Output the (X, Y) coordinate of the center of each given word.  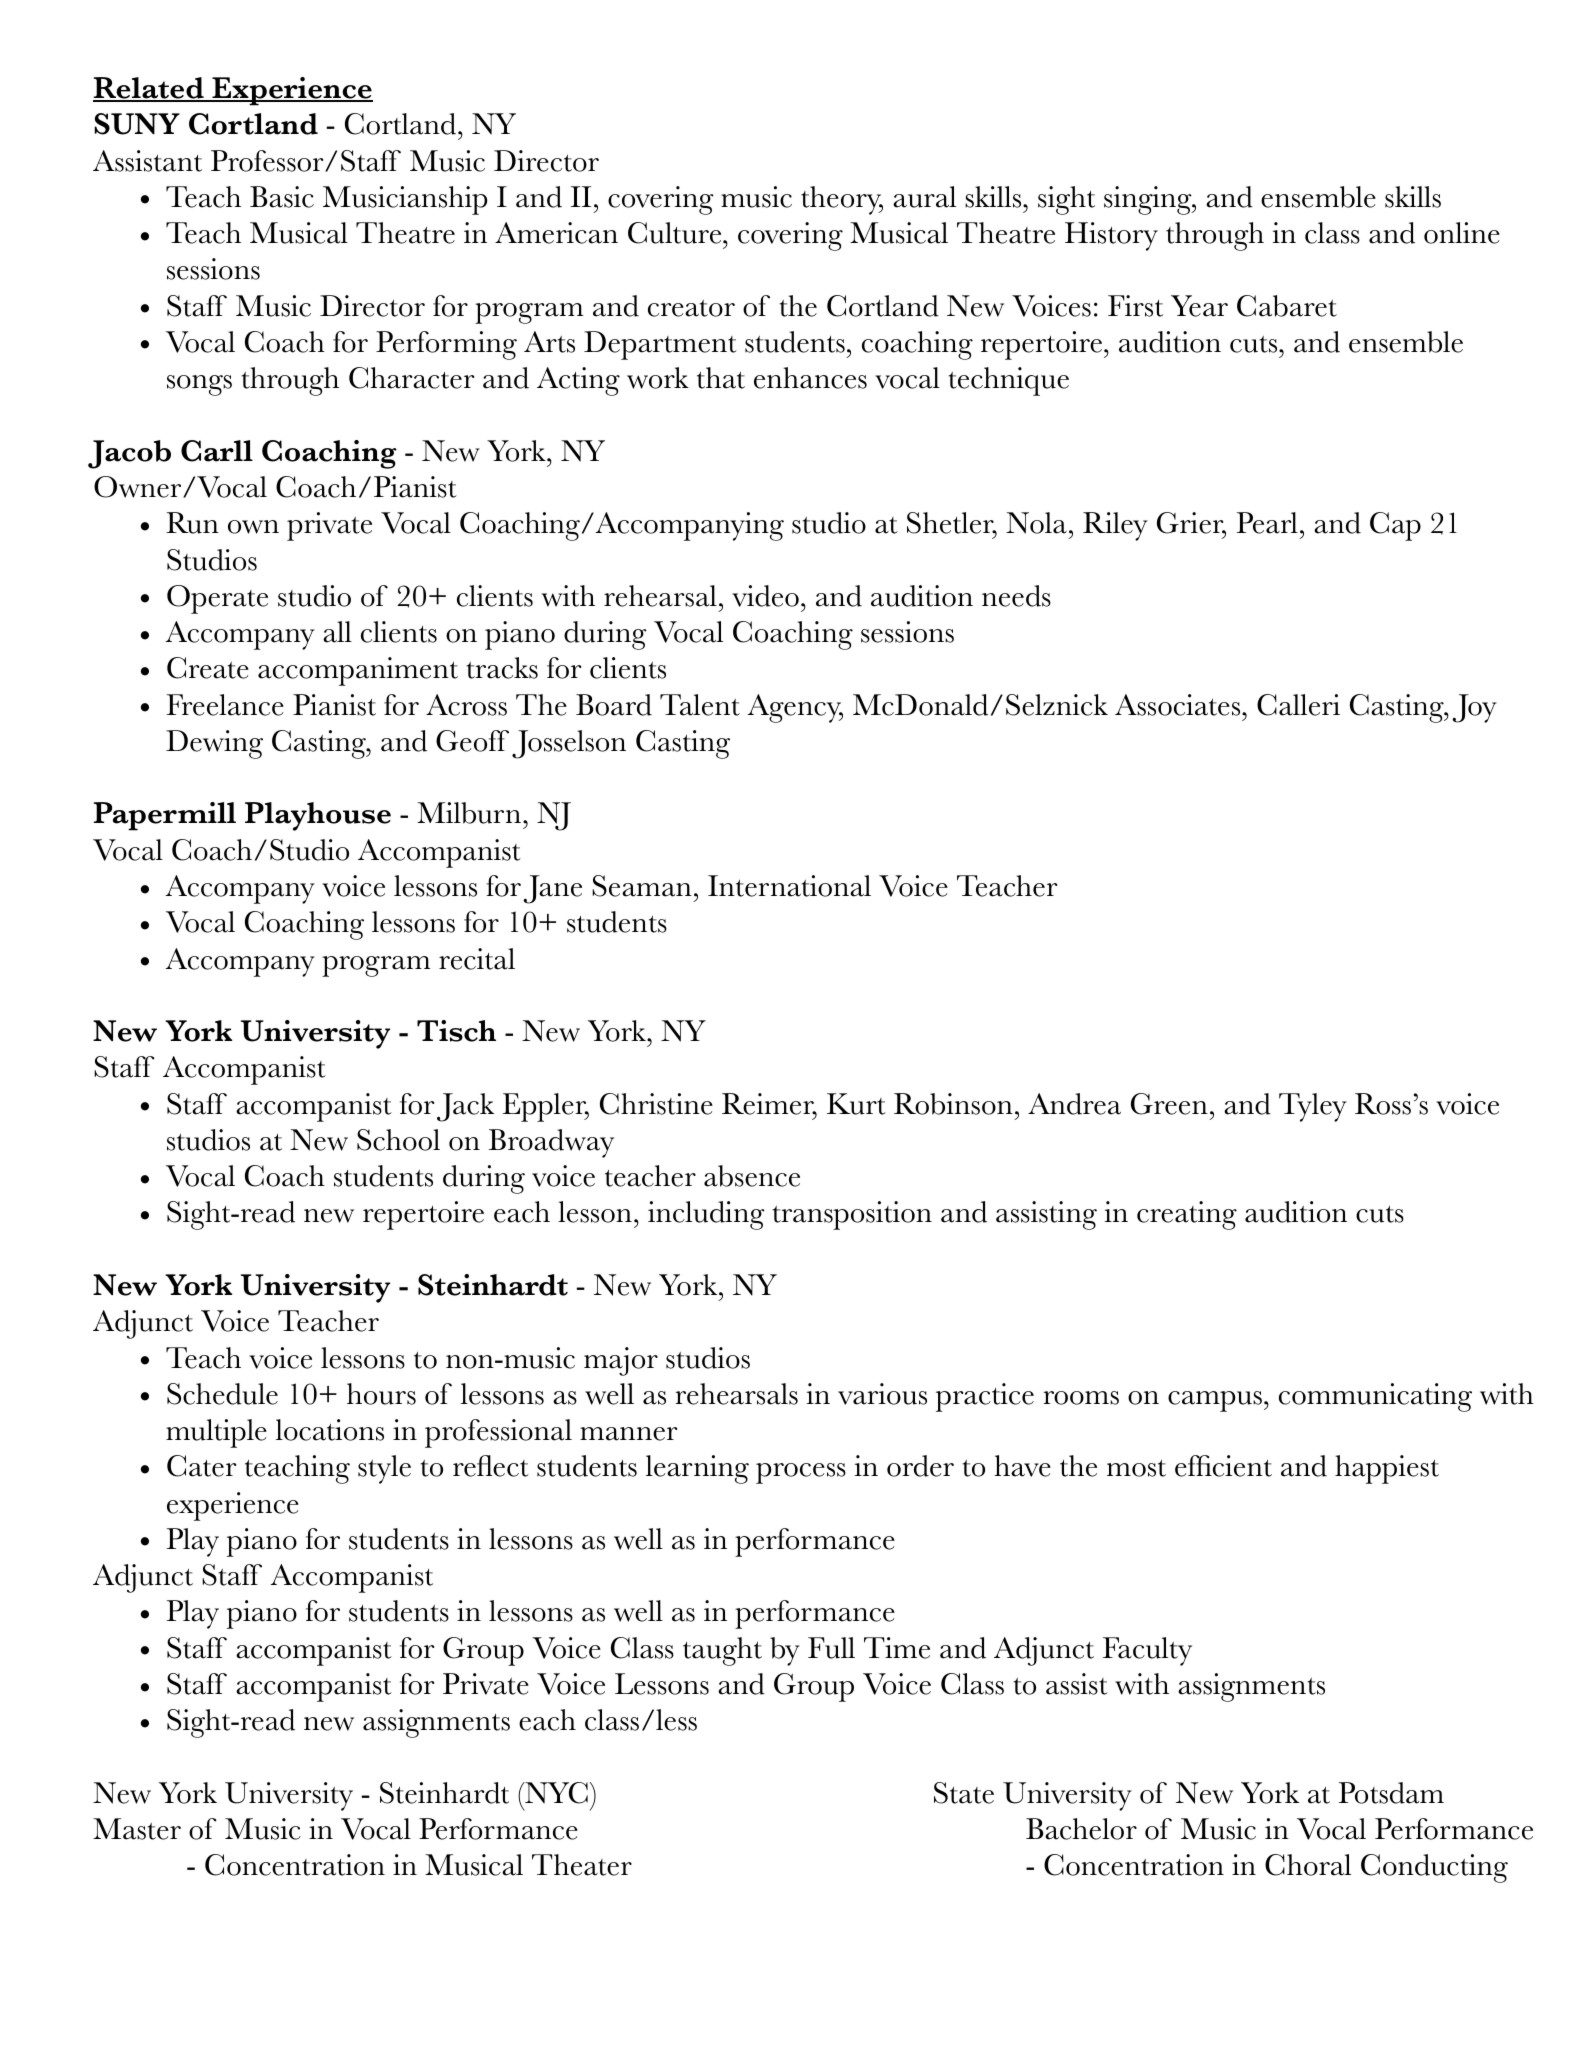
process (801, 1473)
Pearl (1267, 523)
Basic (282, 197)
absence (752, 1176)
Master (137, 1829)
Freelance (225, 705)
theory (842, 200)
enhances (810, 378)
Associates (1179, 705)
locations (330, 1430)
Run (192, 523)
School (398, 1140)
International (789, 886)
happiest (1387, 1469)
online (1462, 233)
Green (1169, 1104)
